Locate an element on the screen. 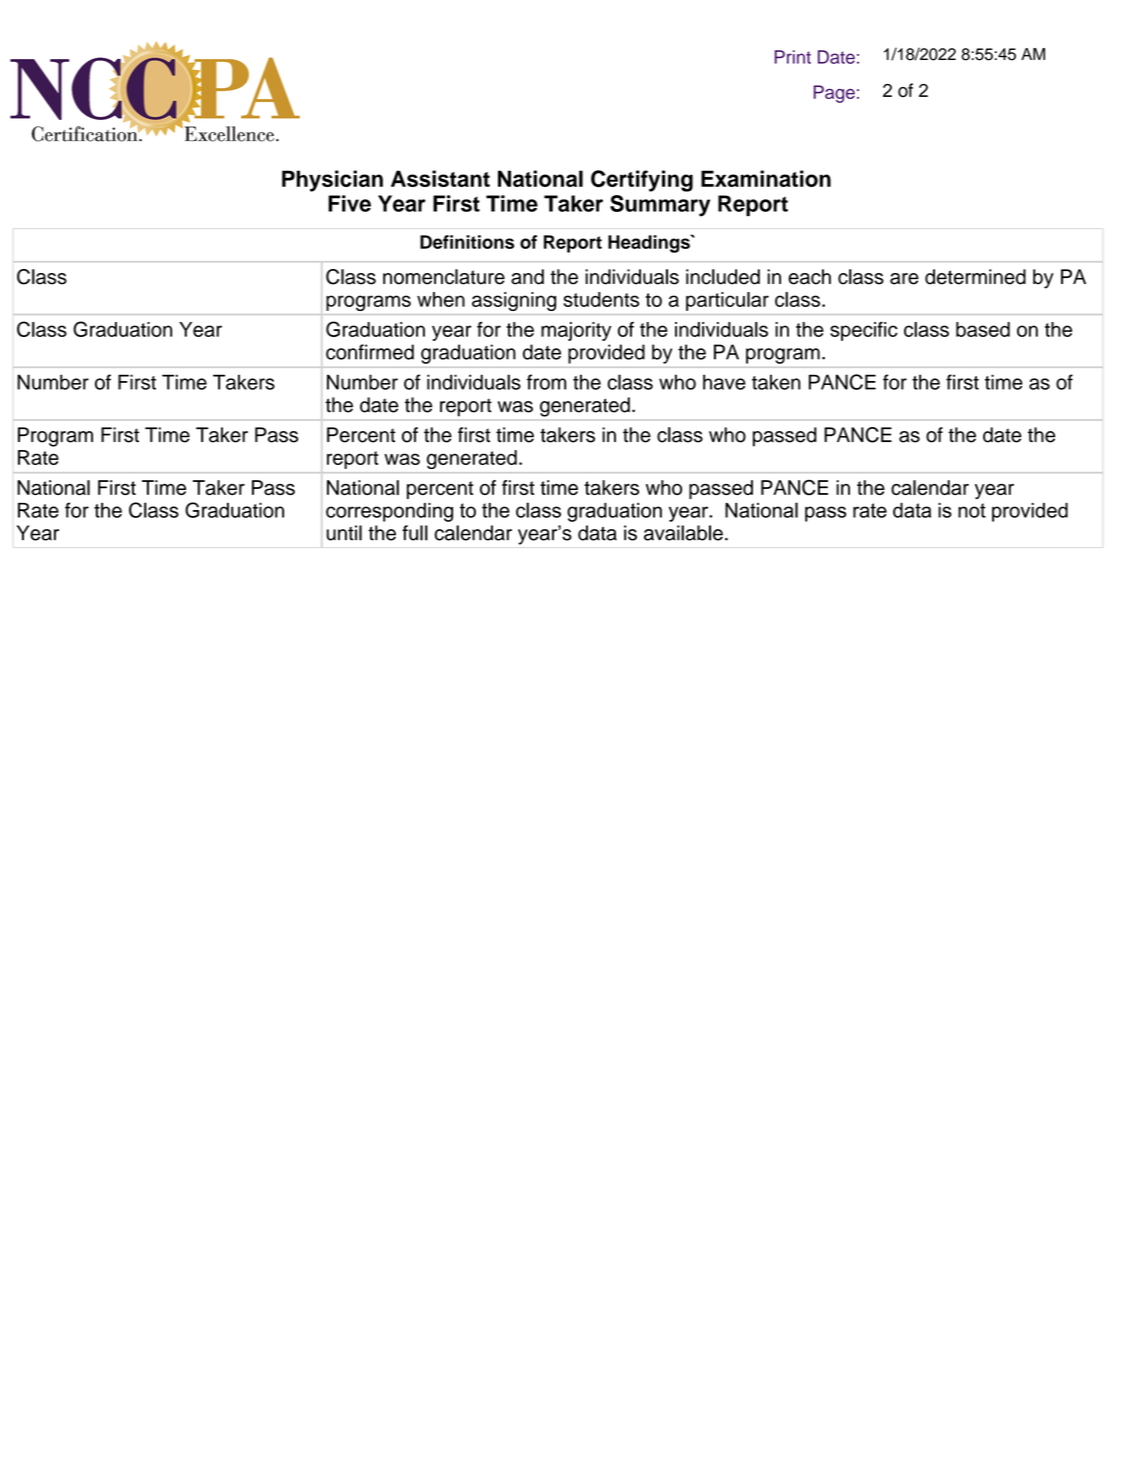 This screenshot has width=1132, height=1466. confirmed is located at coordinates (370, 352).
